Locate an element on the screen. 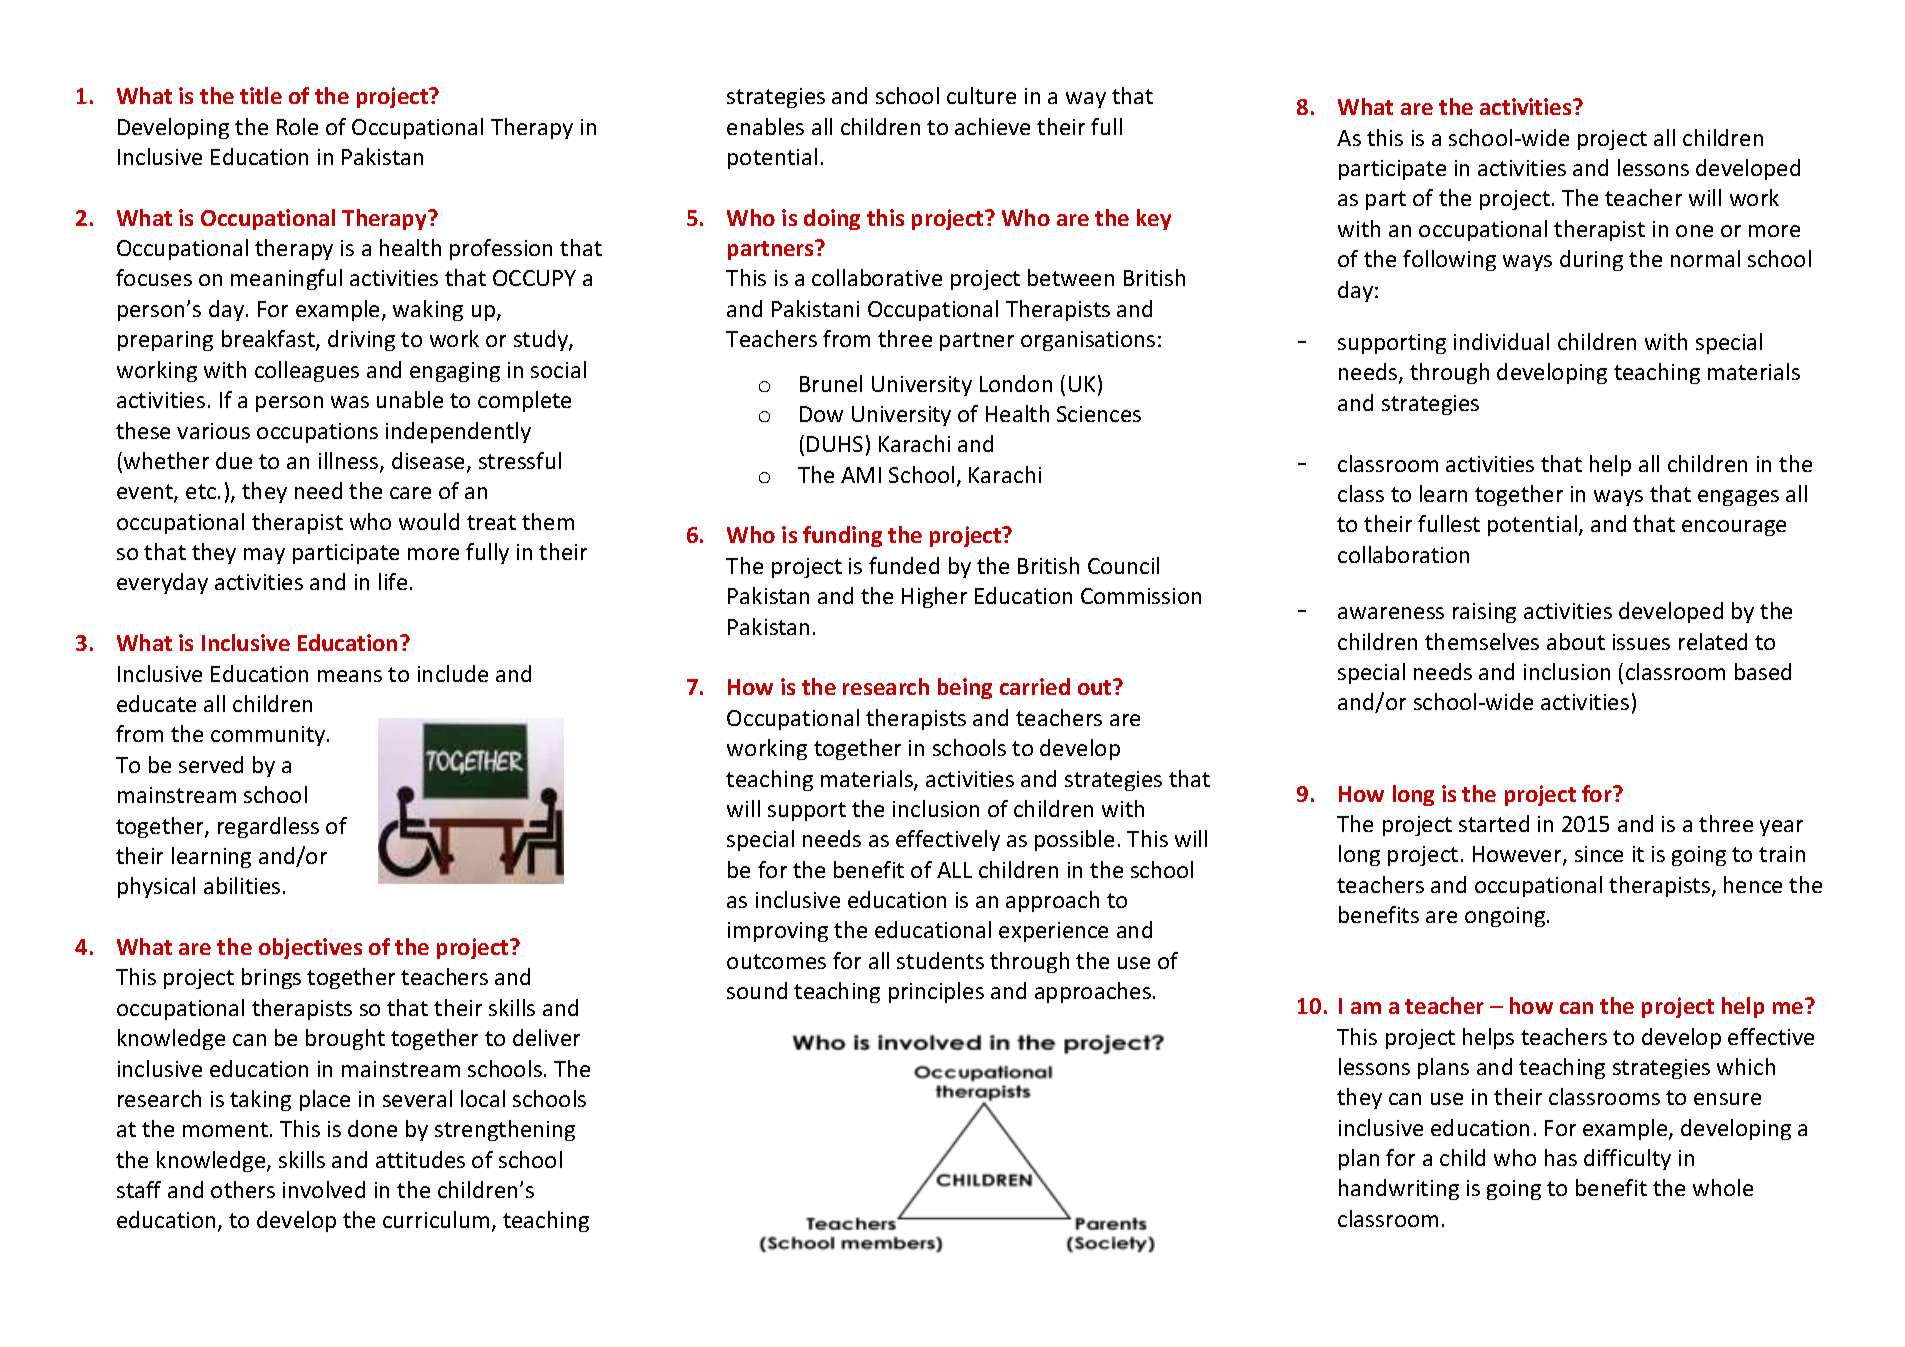  has is located at coordinates (1561, 1157).
